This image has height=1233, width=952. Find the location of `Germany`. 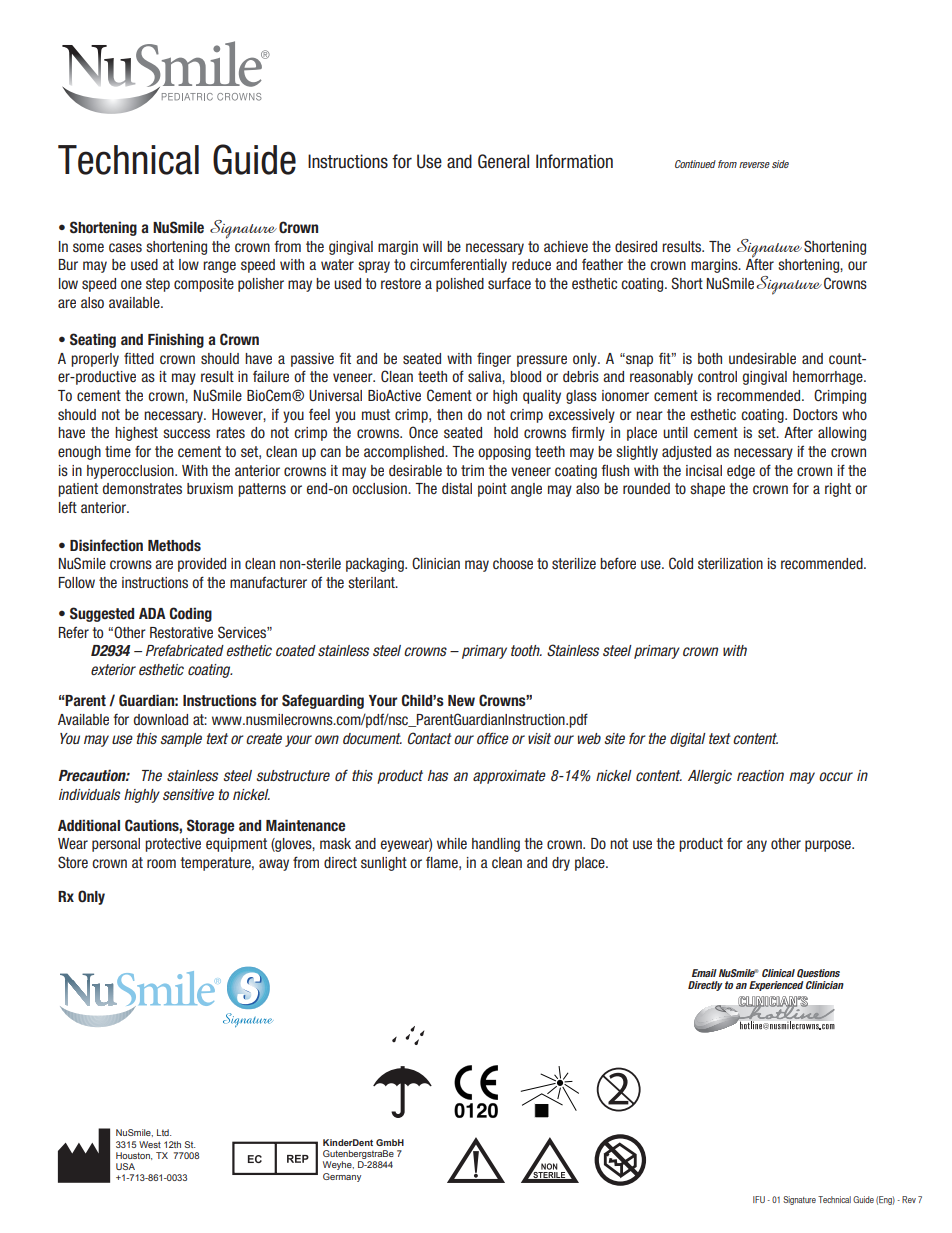

Germany is located at coordinates (342, 1177).
